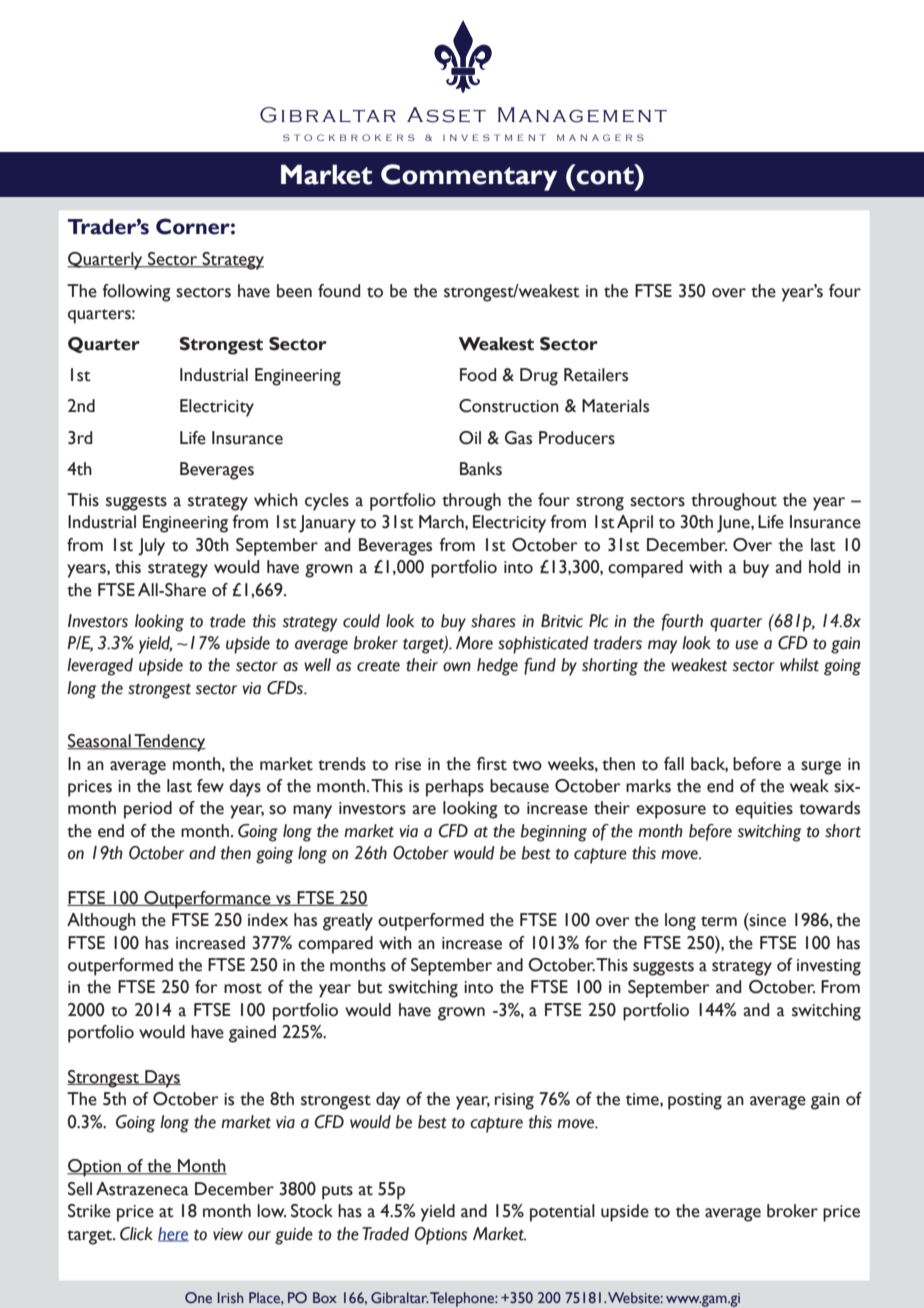  I want to click on Commentary, so click(469, 177).
